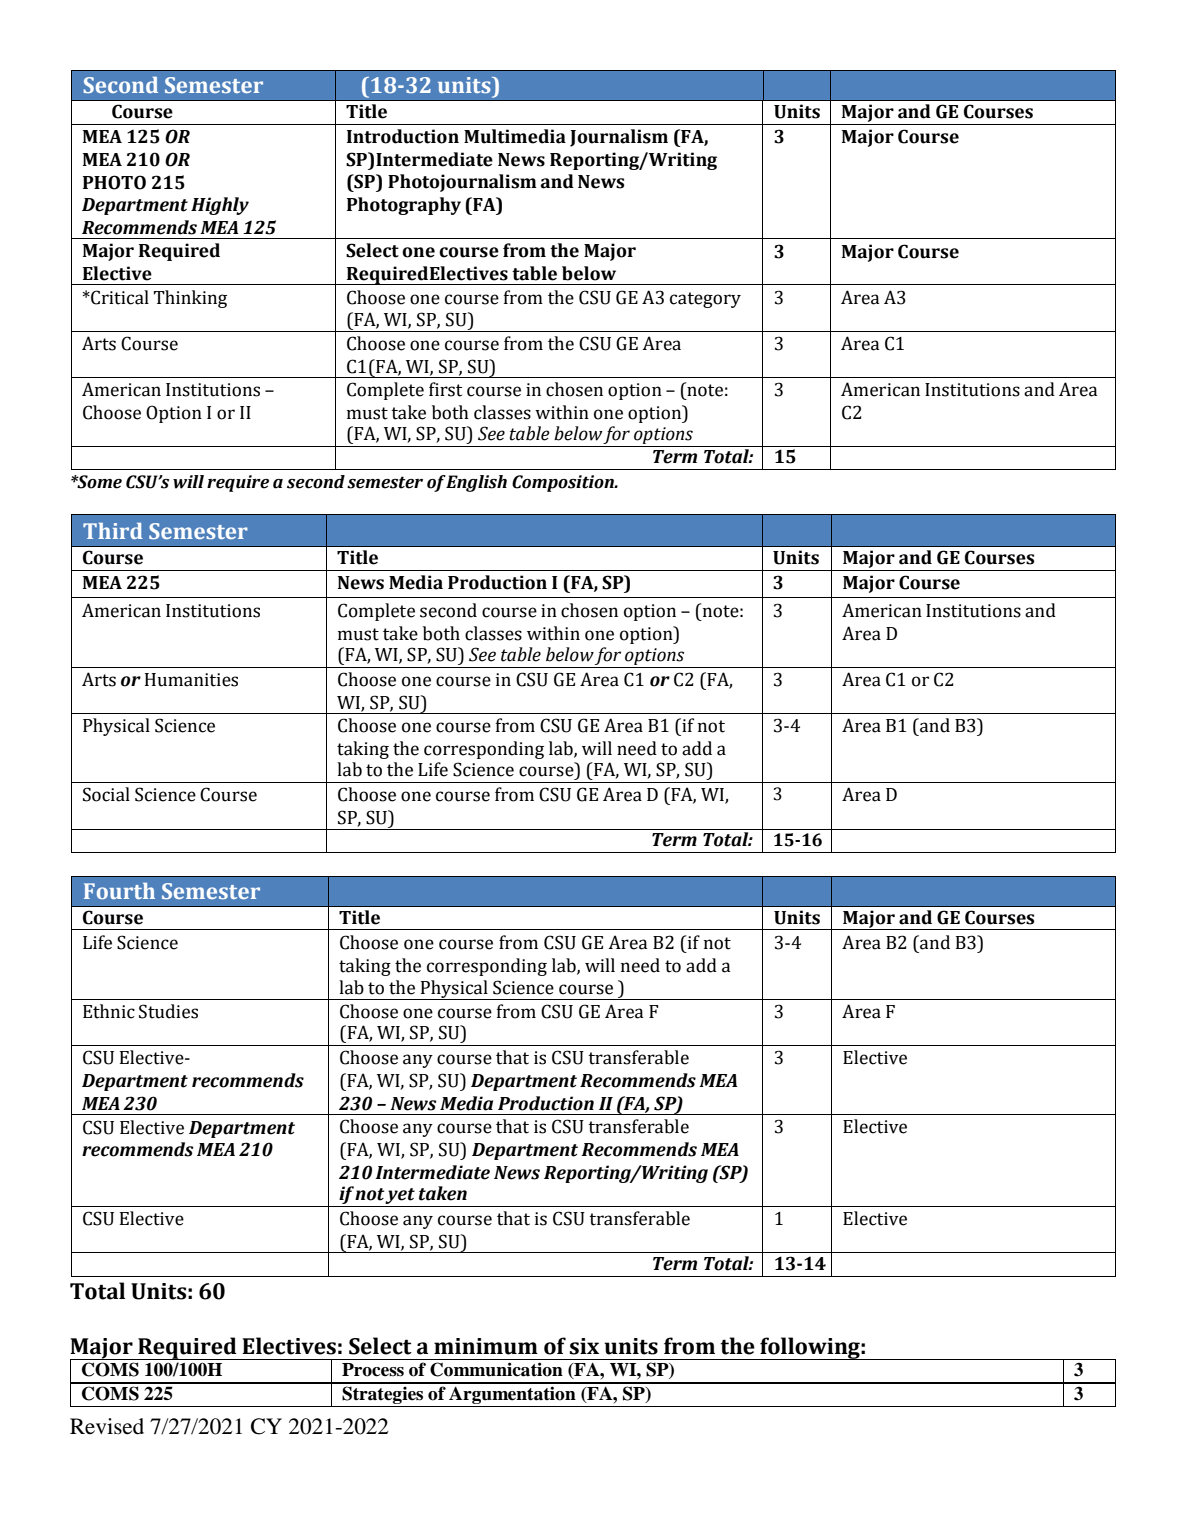  I want to click on Introduction, so click(403, 136).
